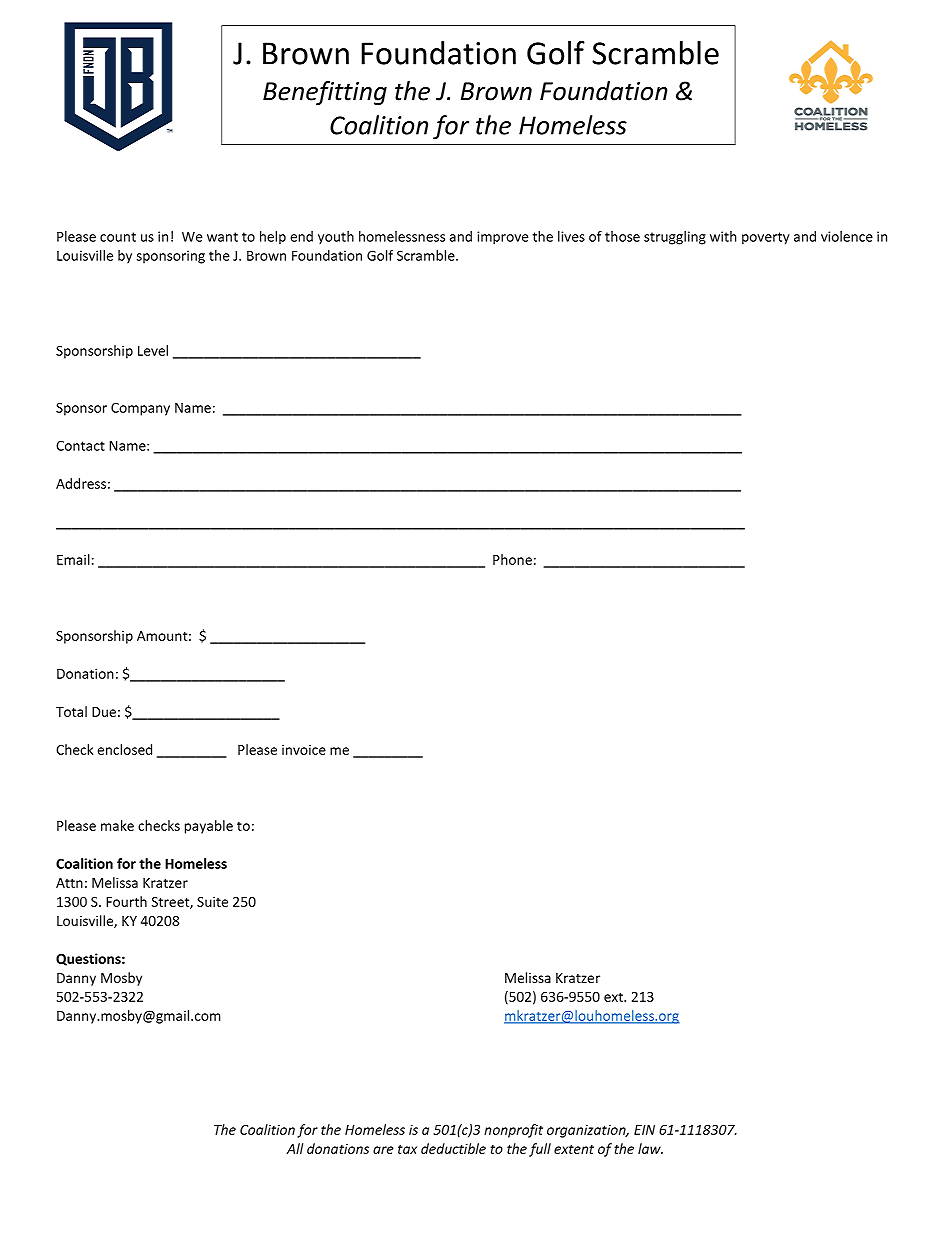 The width and height of the screenshot is (952, 1233). What do you see at coordinates (212, 902) in the screenshot?
I see `Suite` at bounding box center [212, 902].
